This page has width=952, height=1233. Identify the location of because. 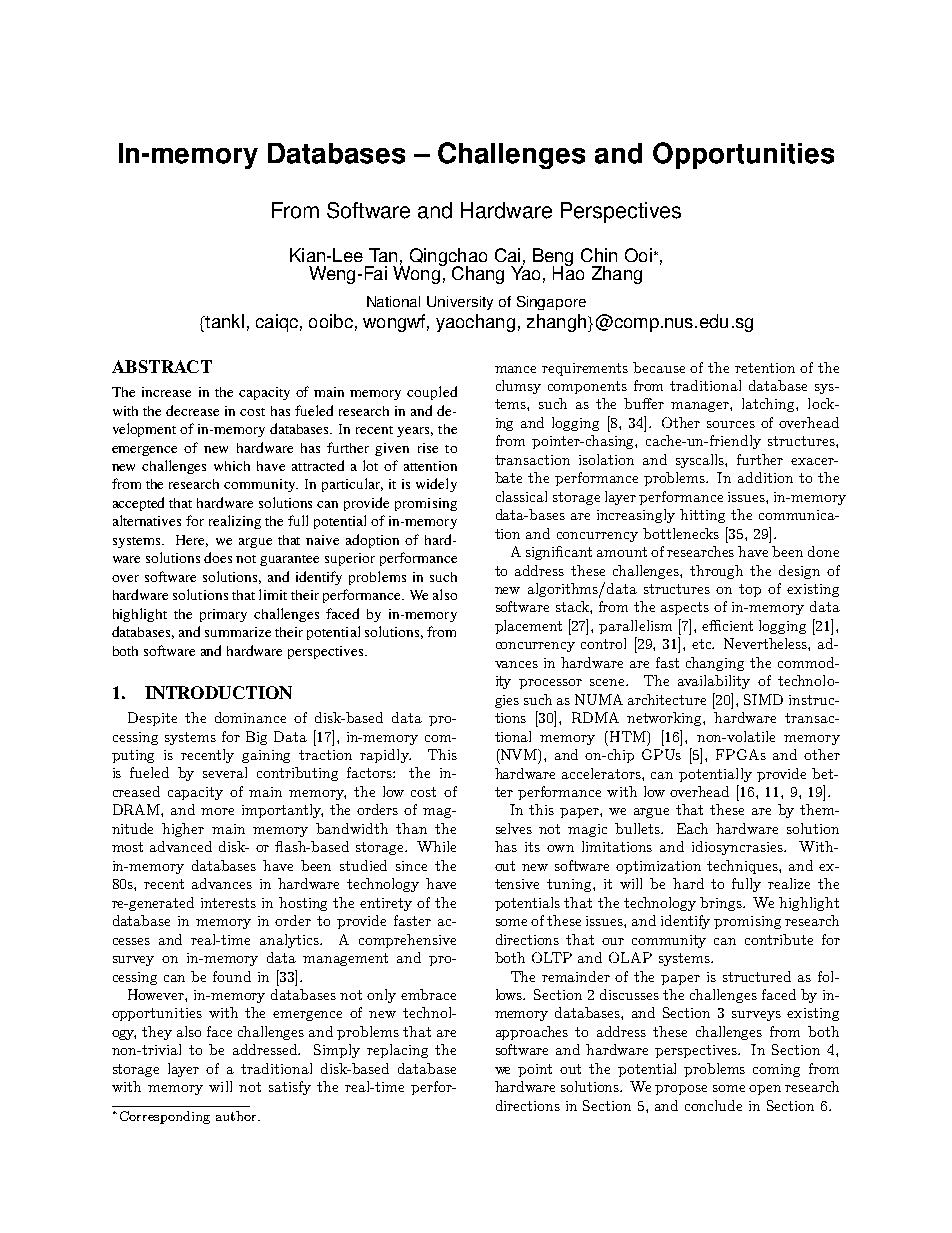
(659, 367).
